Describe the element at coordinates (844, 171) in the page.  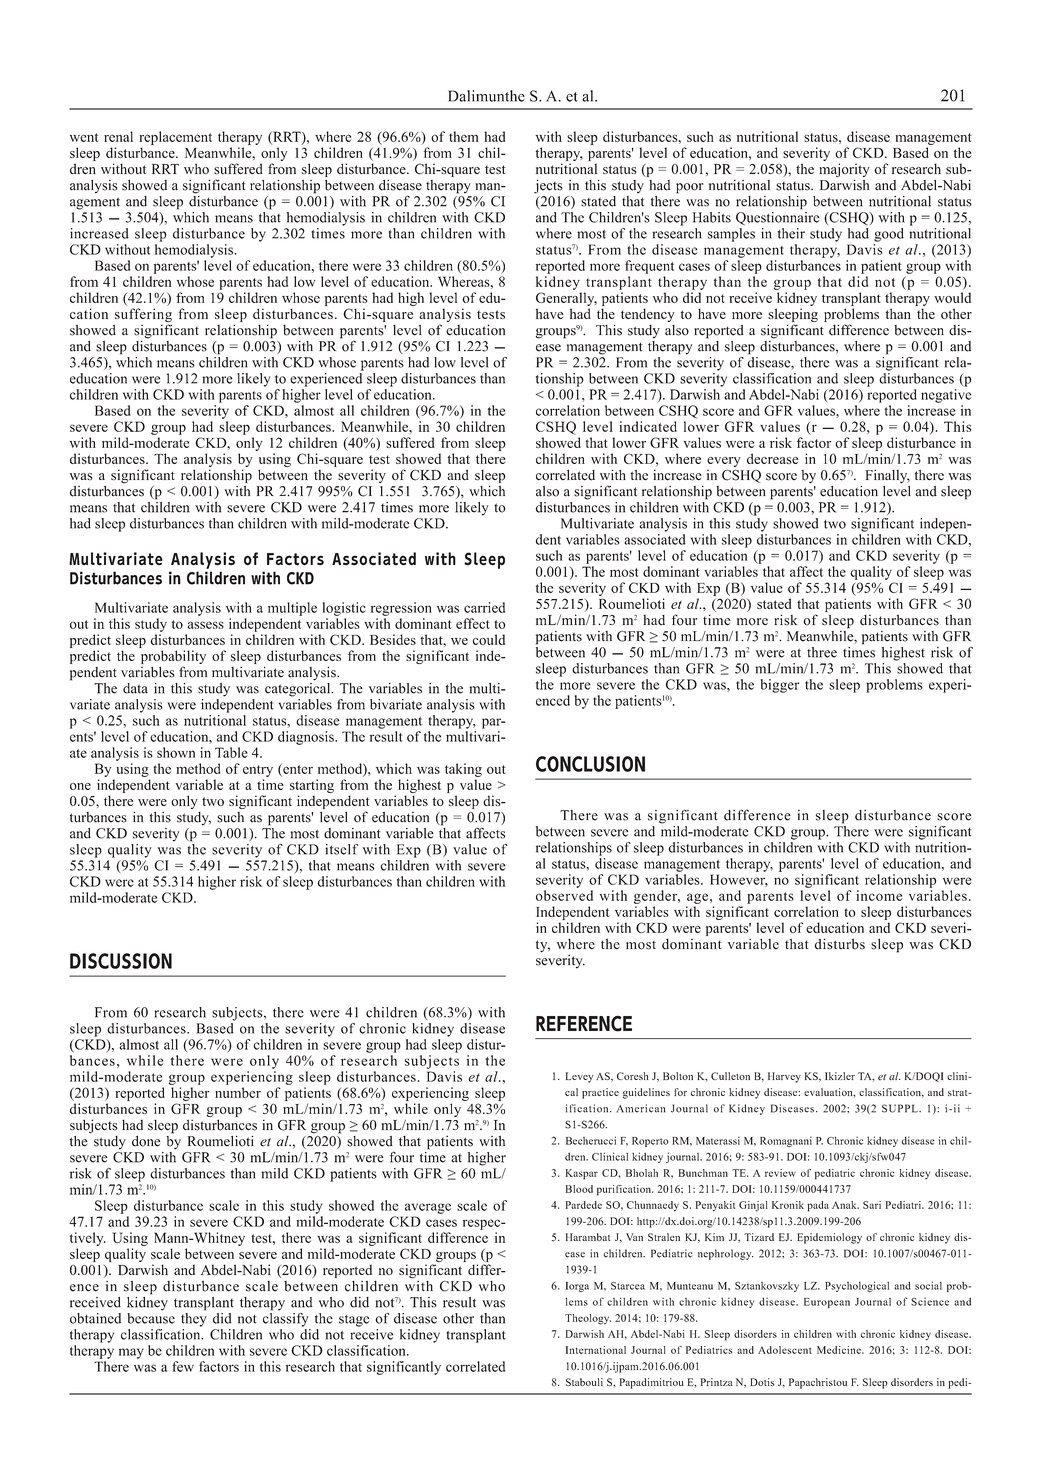
I see `majority` at that location.
